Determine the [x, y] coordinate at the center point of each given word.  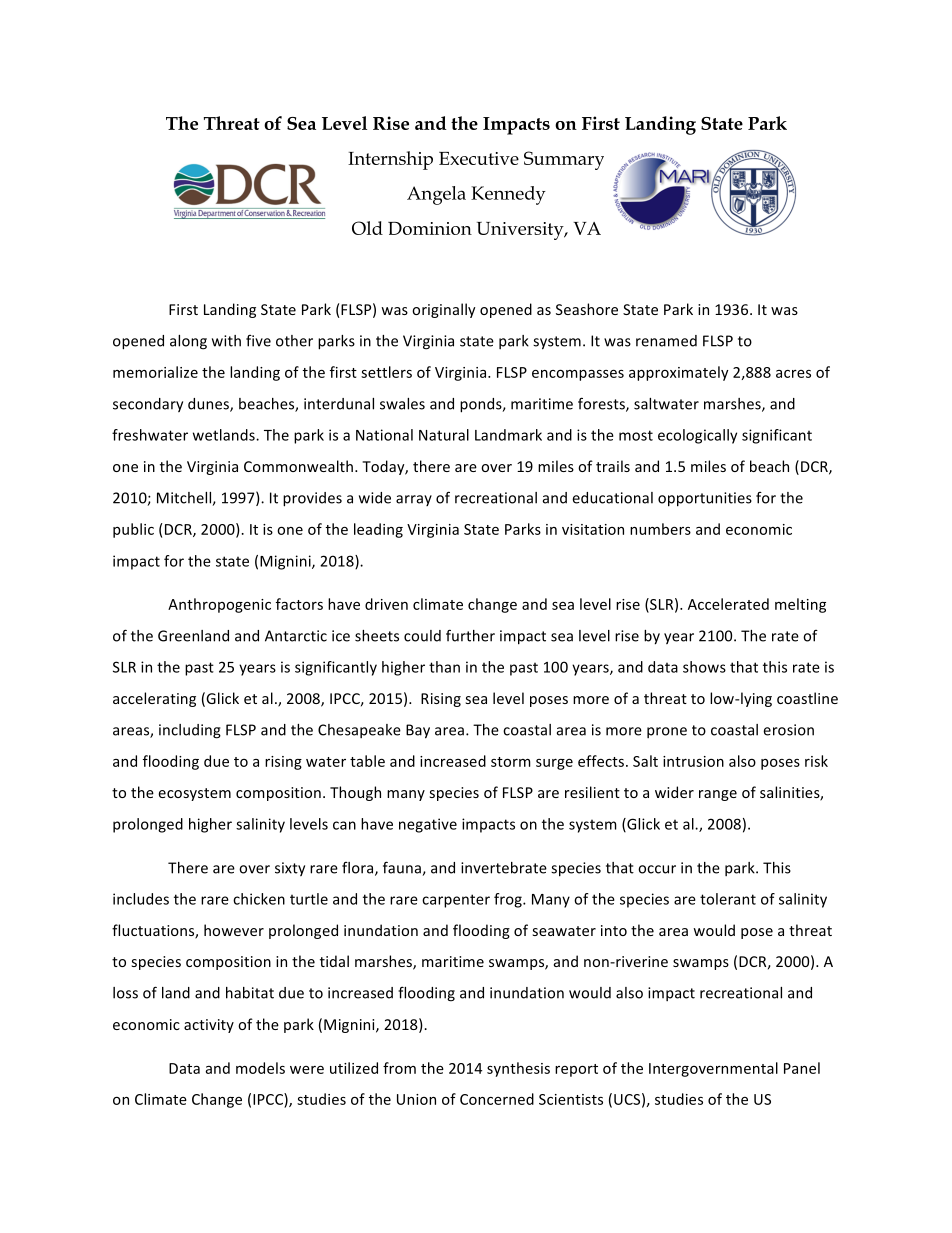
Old [367, 228]
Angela [436, 195]
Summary [564, 160]
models [260, 1068]
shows [704, 667]
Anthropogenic [219, 605]
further [470, 635]
